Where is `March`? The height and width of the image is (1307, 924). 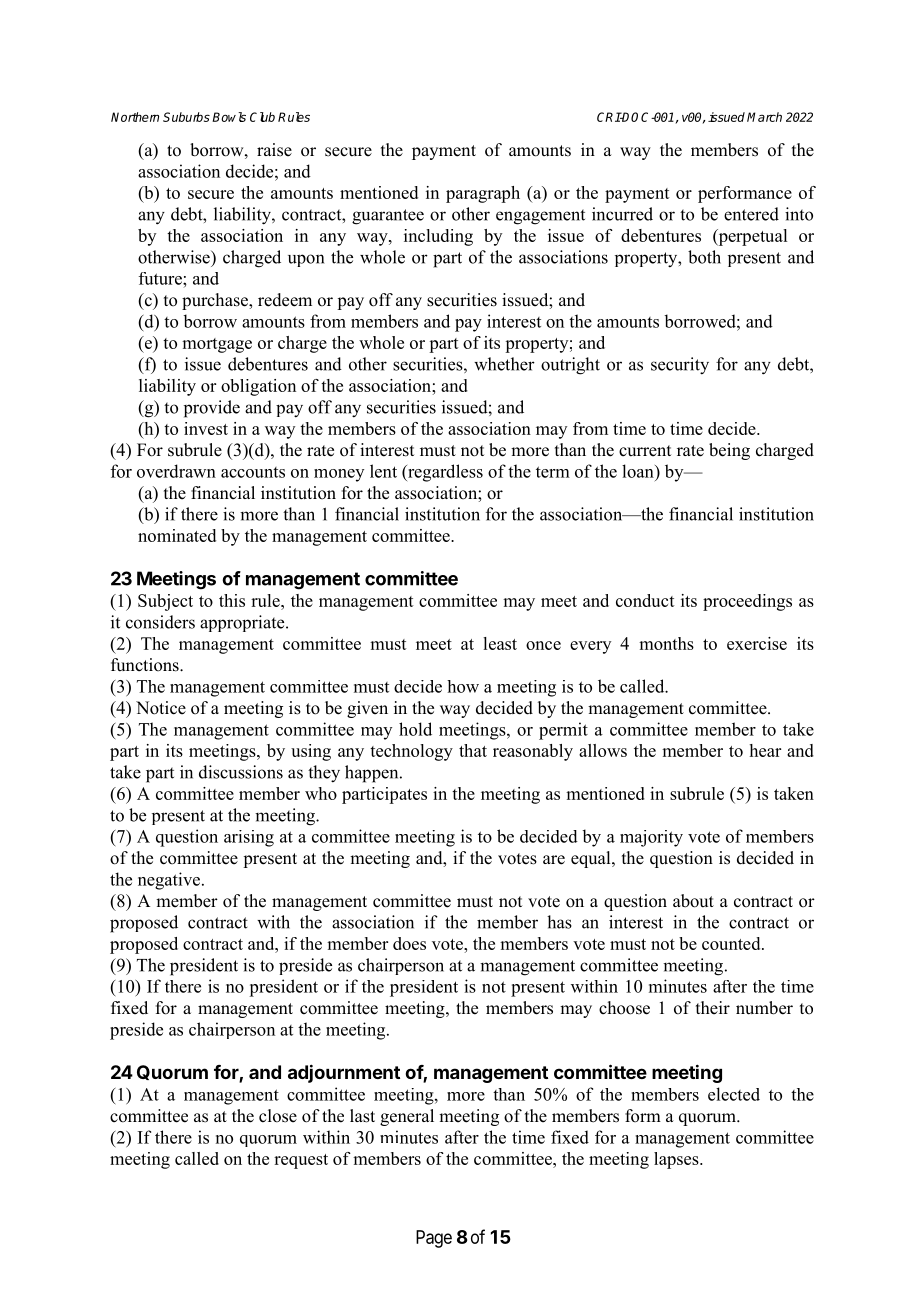
March is located at coordinates (764, 117).
